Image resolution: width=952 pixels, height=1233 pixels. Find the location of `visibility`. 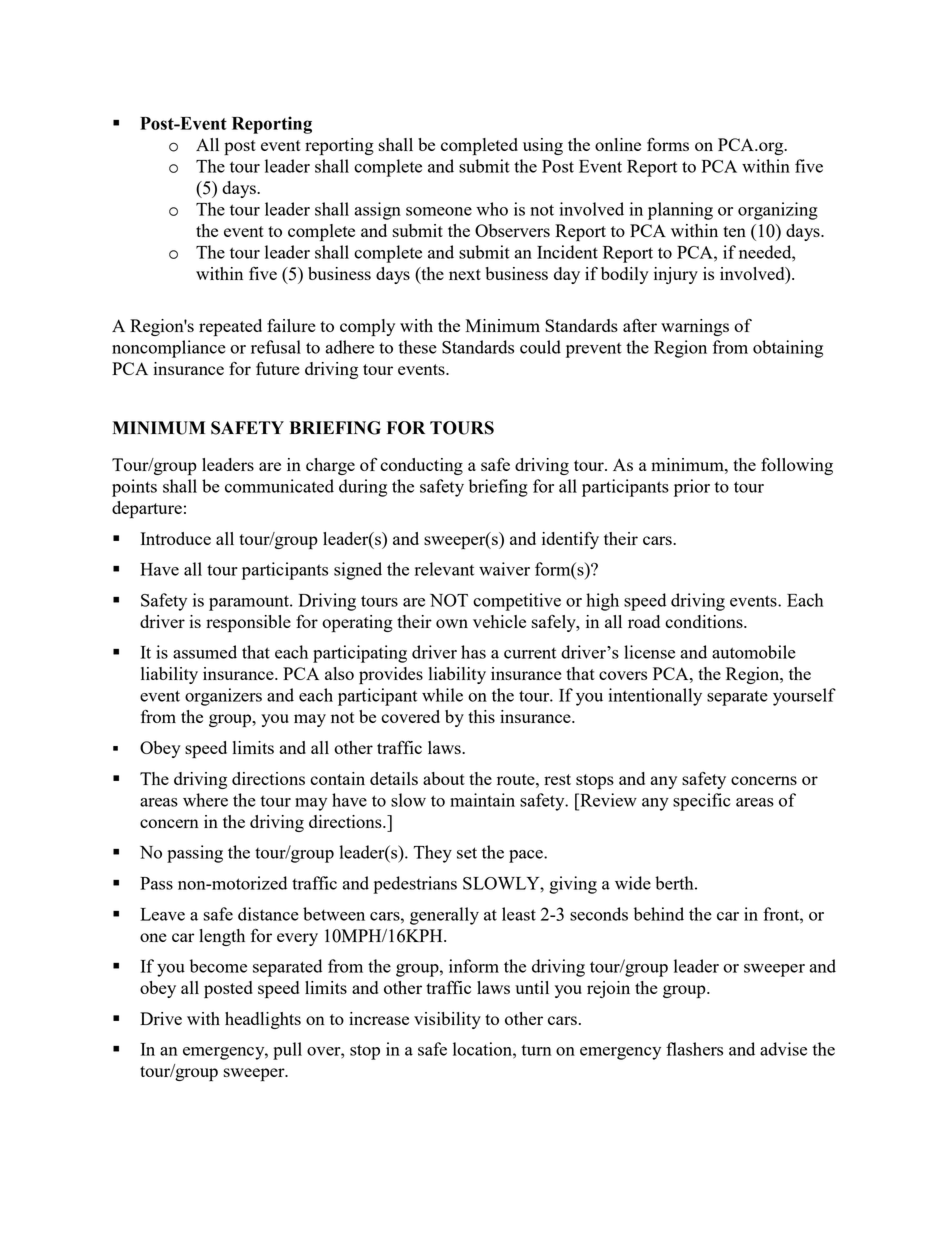

visibility is located at coordinates (447, 1020).
